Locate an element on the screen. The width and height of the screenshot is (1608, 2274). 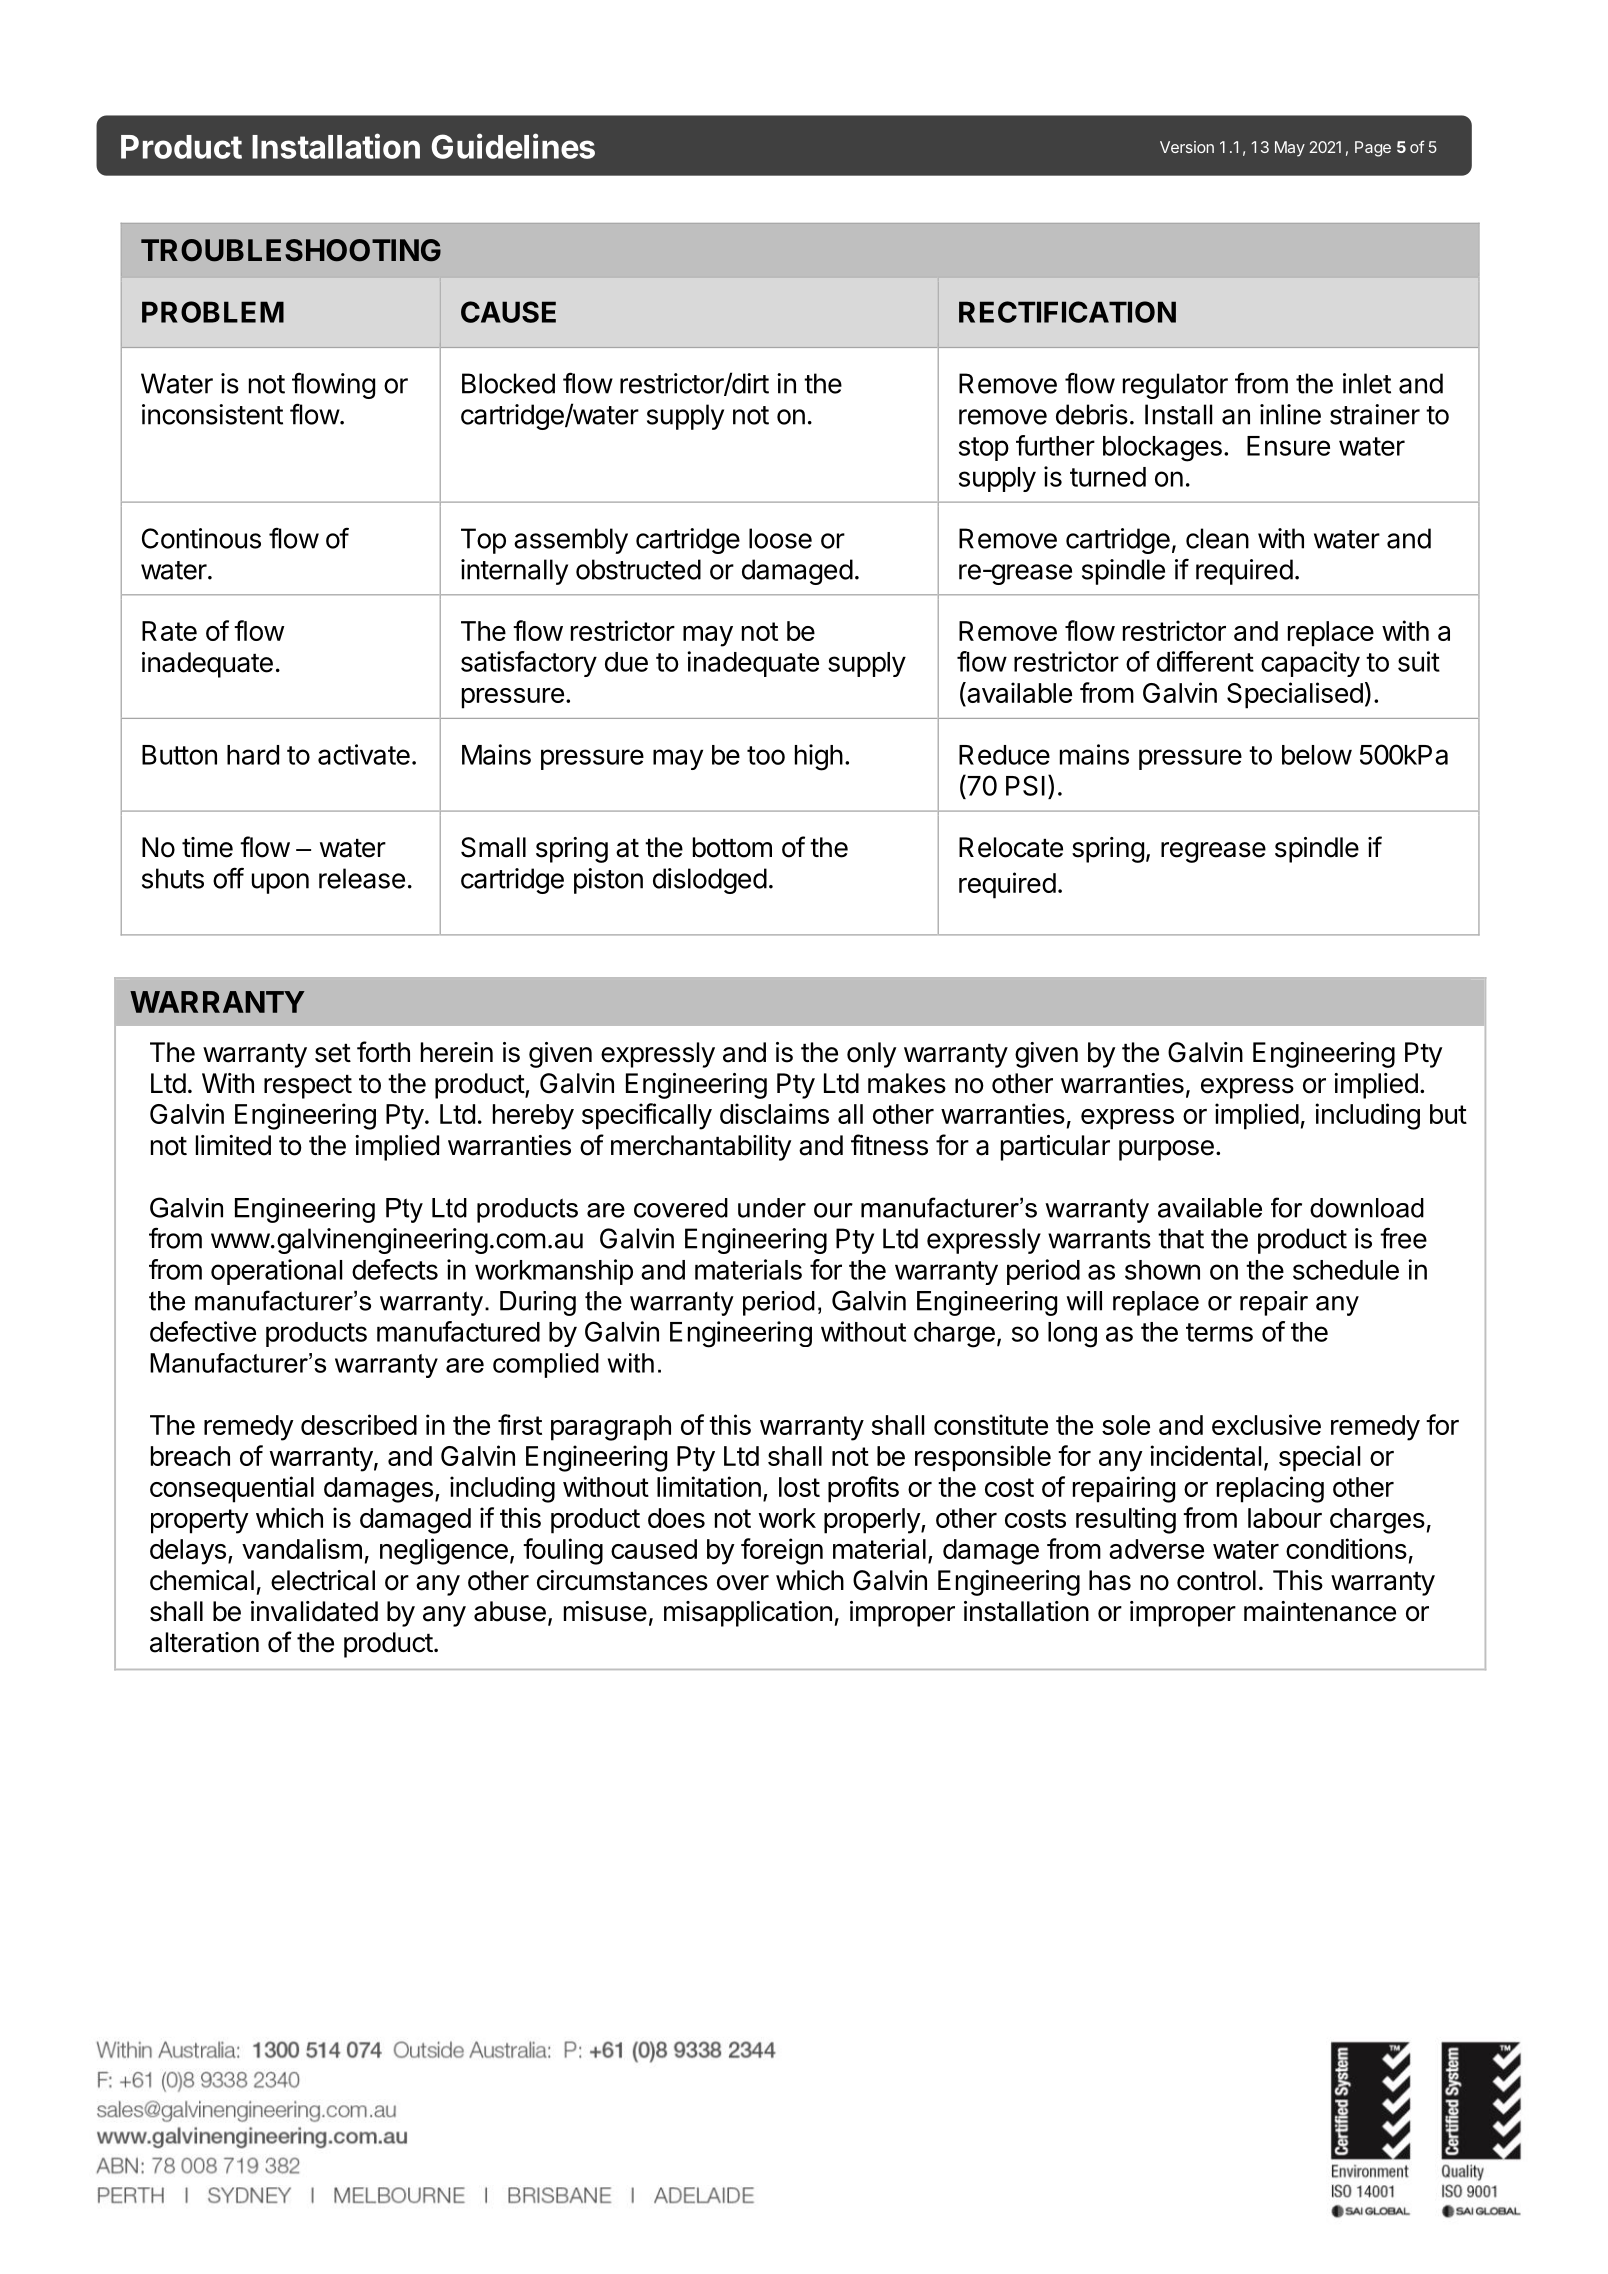
Guidelines is located at coordinates (513, 146).
